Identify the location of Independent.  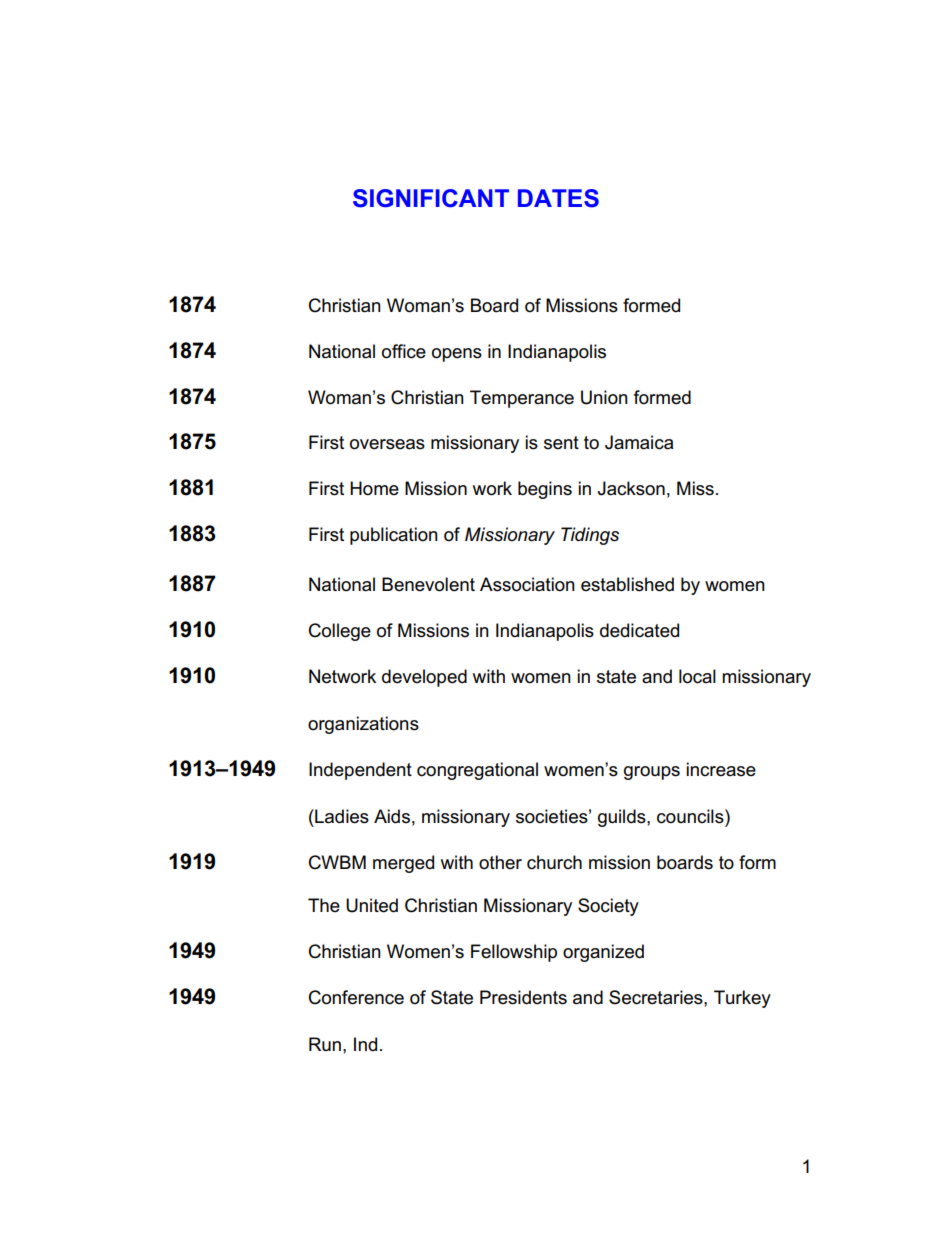
(360, 771).
